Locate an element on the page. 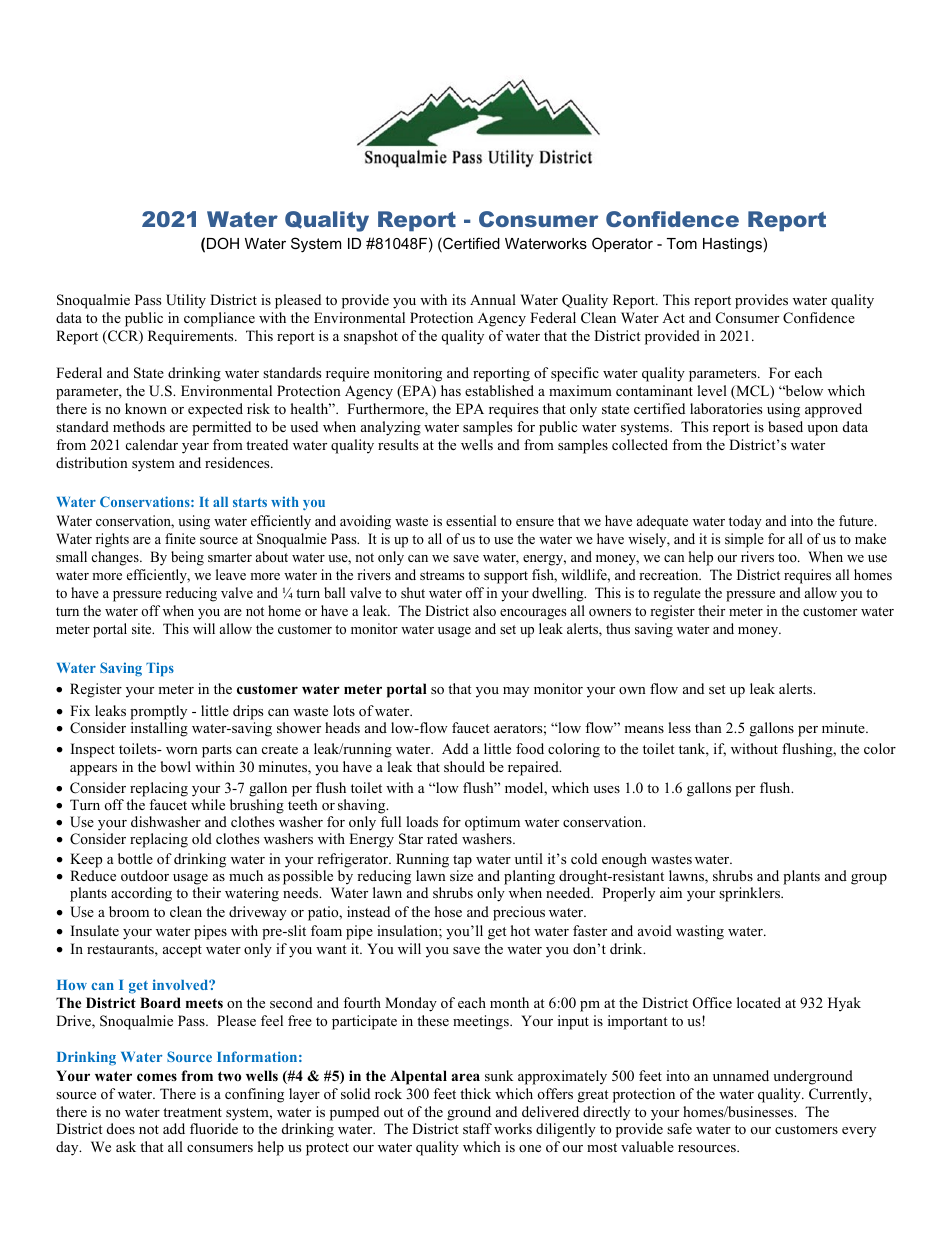 The image size is (952, 1233). treatment is located at coordinates (192, 1112).
